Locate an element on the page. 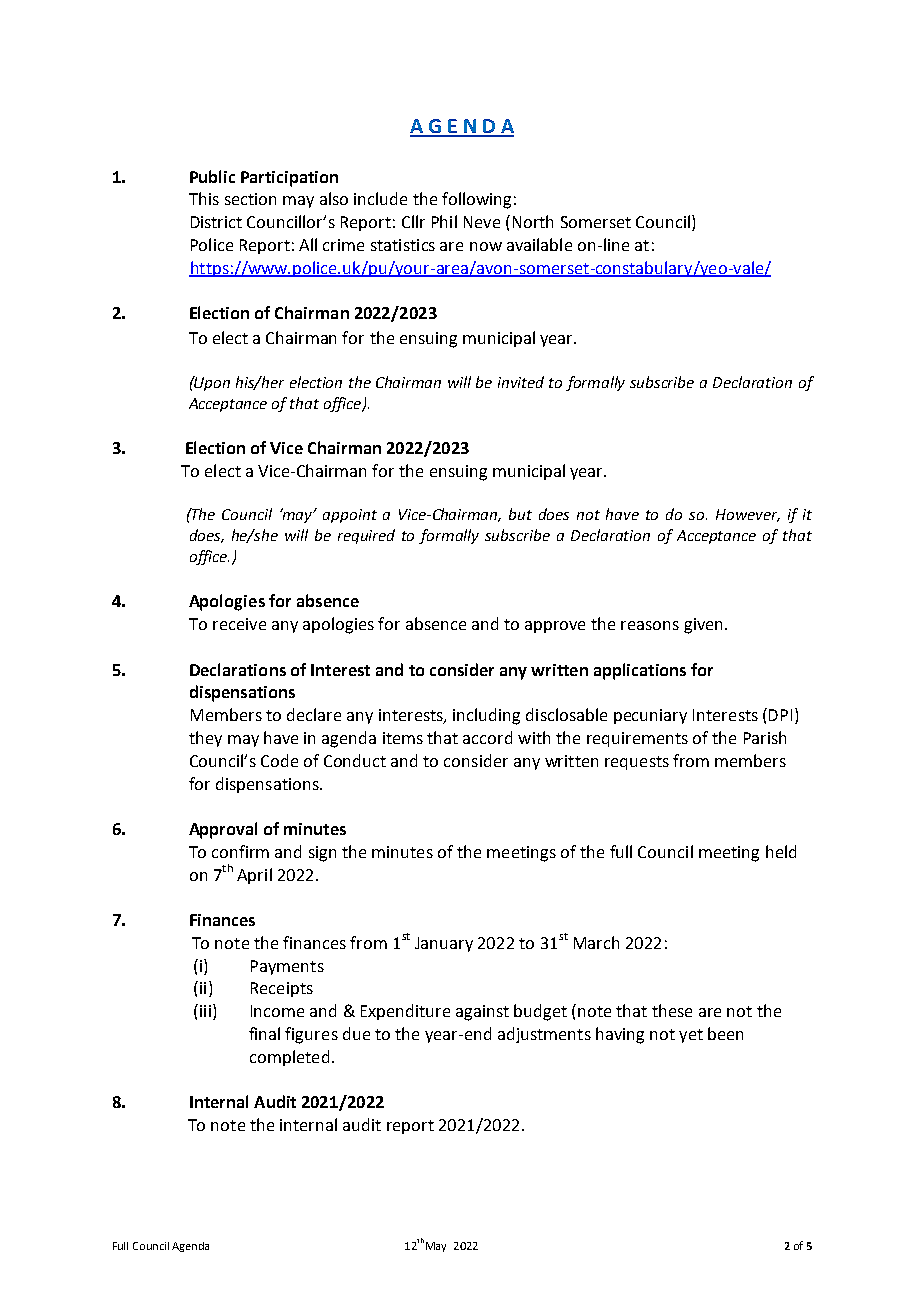 Image resolution: width=924 pixels, height=1308 pixels. pecuniary is located at coordinates (650, 716).
